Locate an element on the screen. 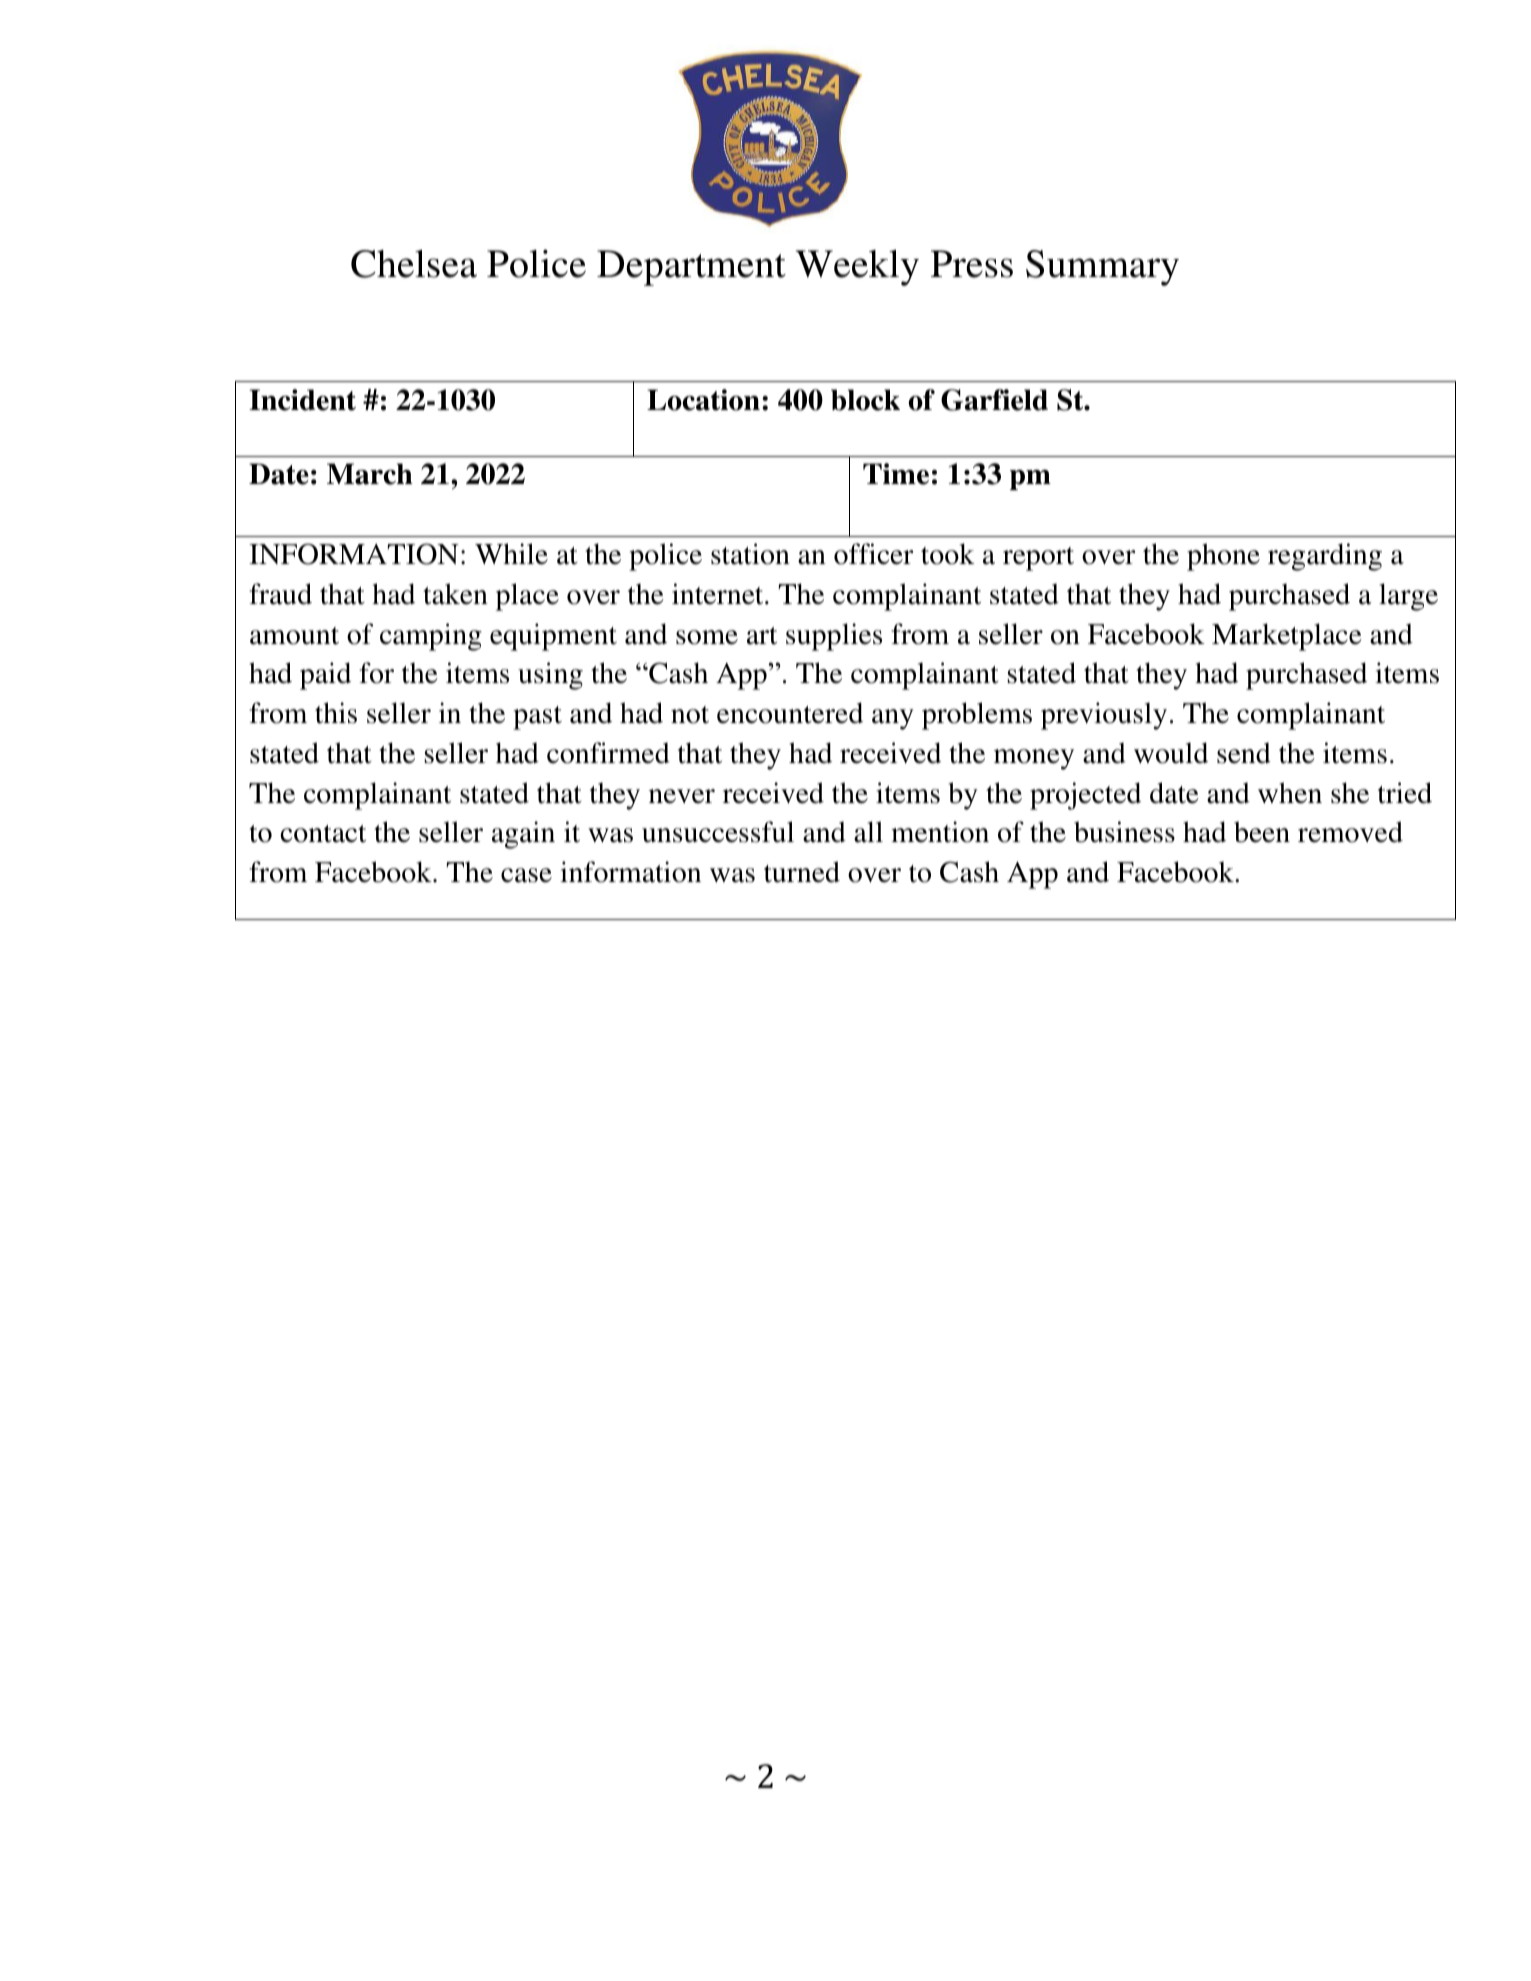  supplies is located at coordinates (834, 637).
